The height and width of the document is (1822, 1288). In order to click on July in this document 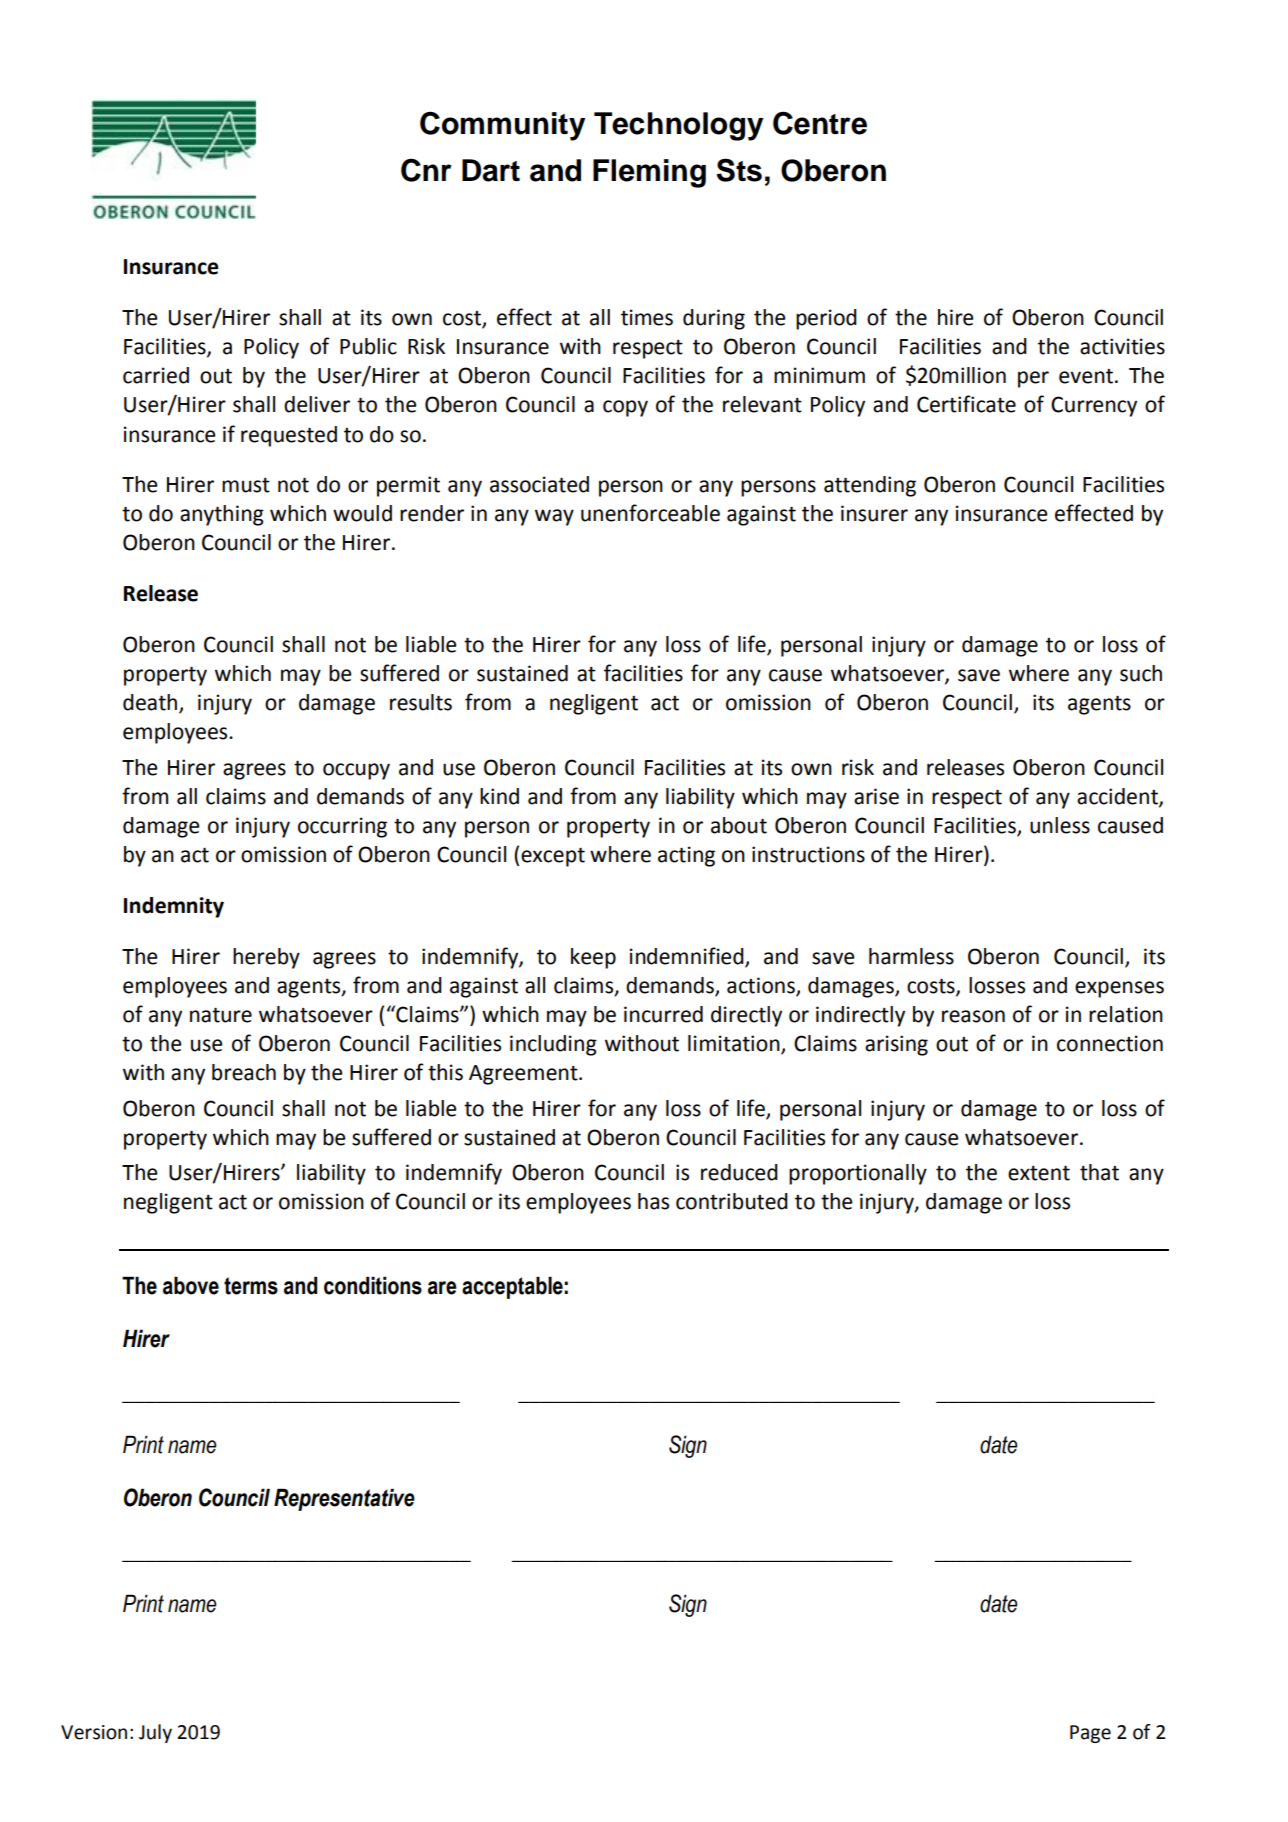, I will do `click(155, 1733)`.
